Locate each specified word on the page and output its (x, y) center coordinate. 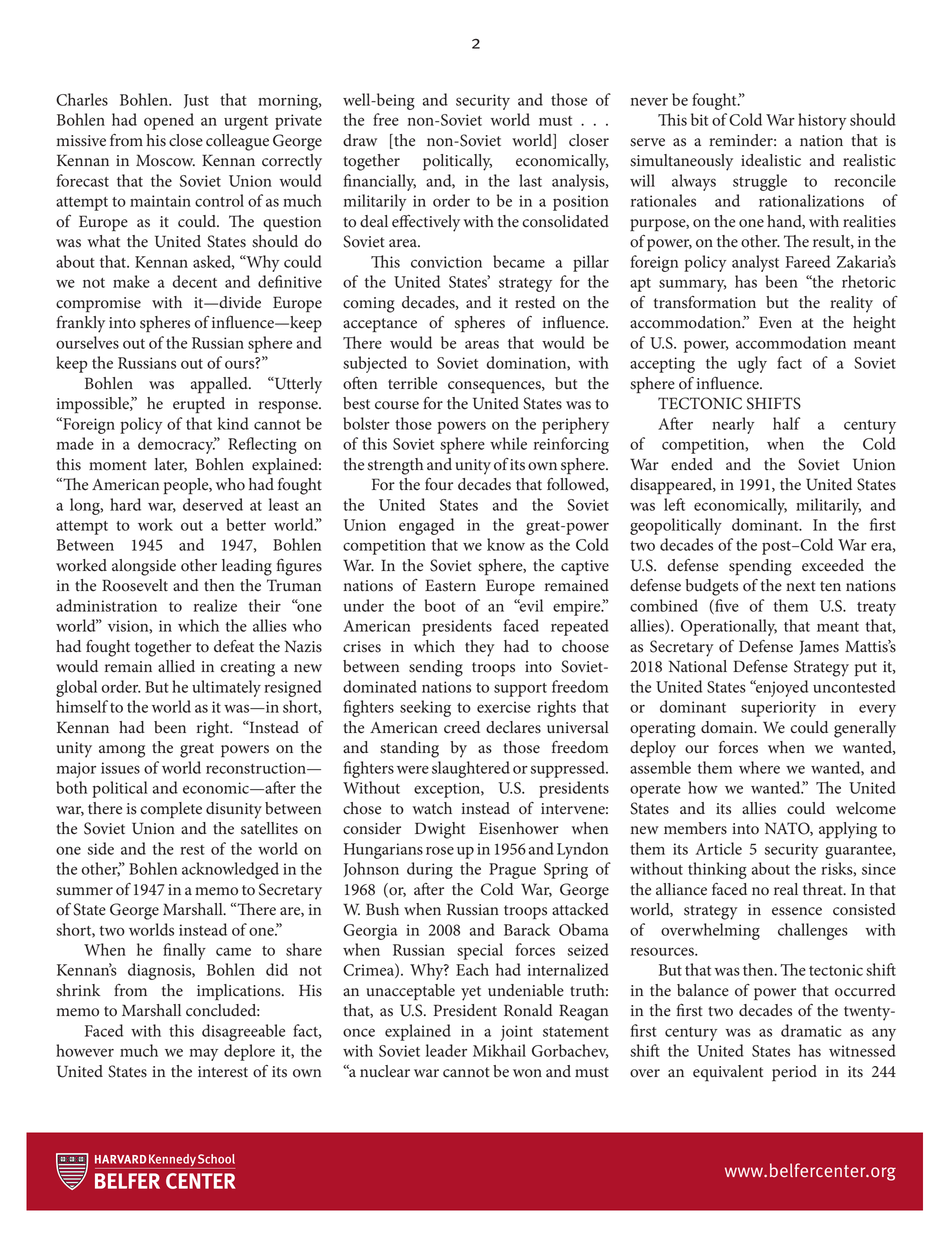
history (822, 121)
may (203, 1054)
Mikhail (499, 1050)
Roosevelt (135, 585)
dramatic (811, 1030)
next (801, 586)
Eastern (450, 585)
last (530, 180)
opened (169, 121)
